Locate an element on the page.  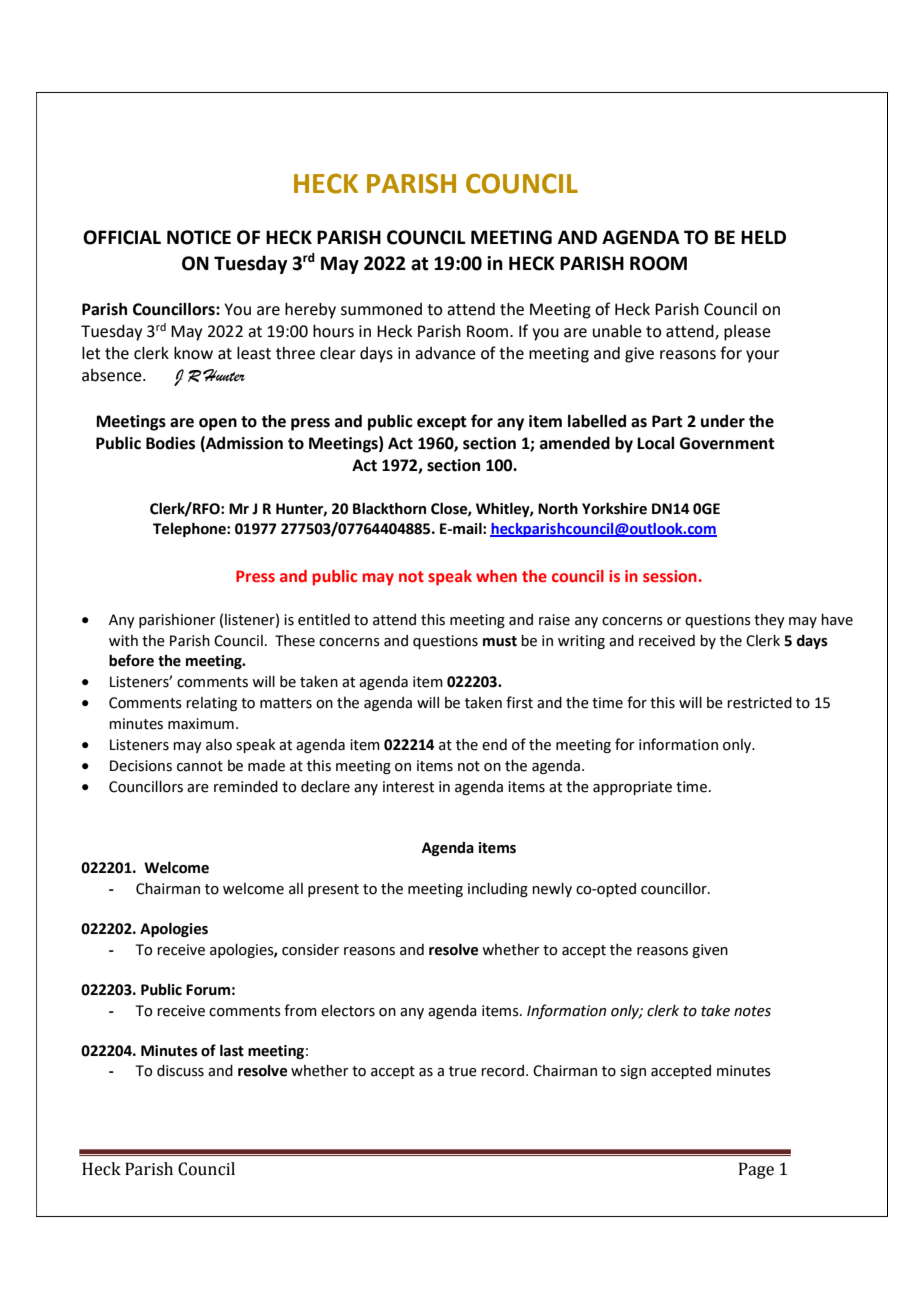
relating is located at coordinates (211, 704).
